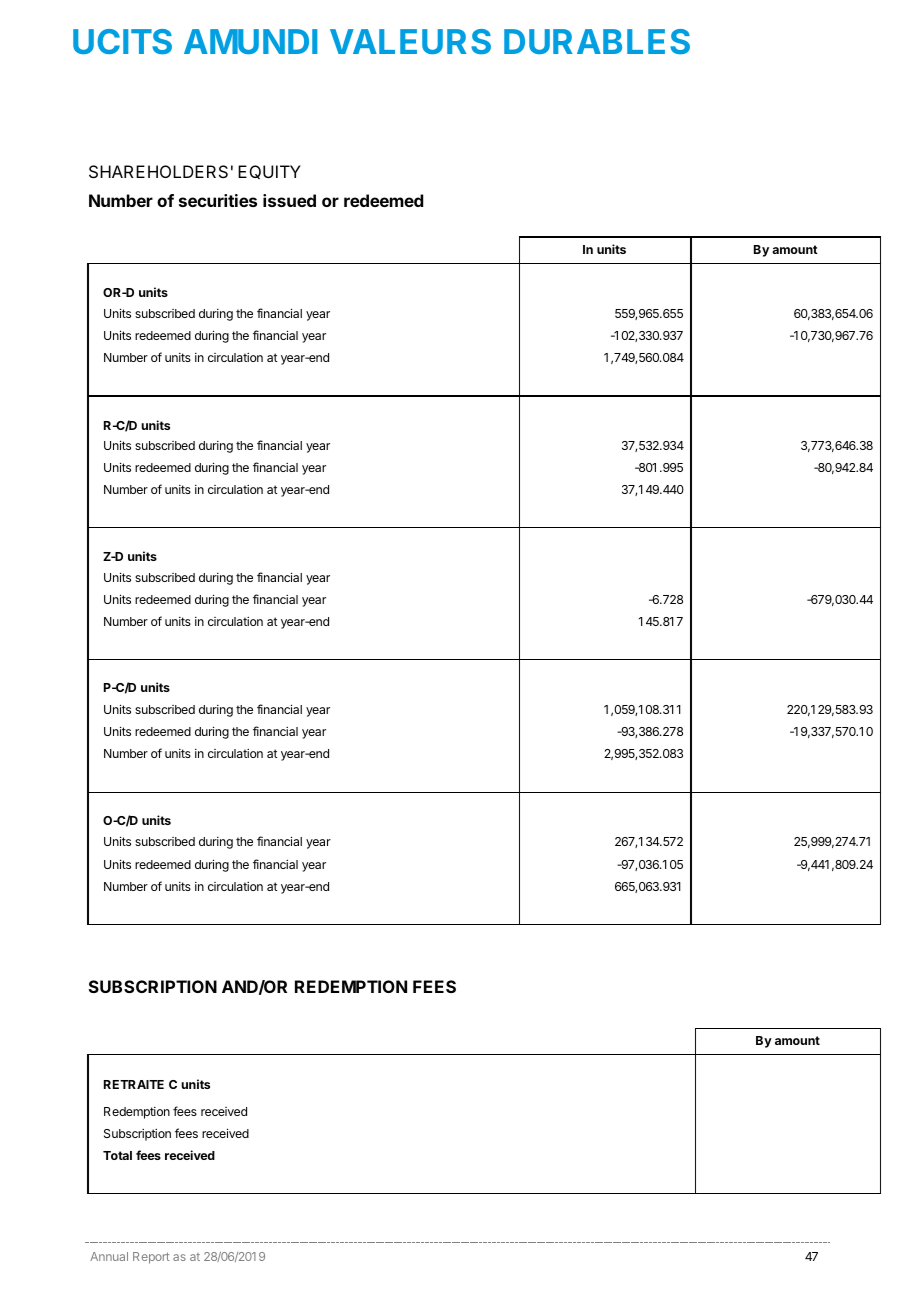 The image size is (924, 1308). Describe the element at coordinates (117, 1155) in the image. I see `Total` at that location.
